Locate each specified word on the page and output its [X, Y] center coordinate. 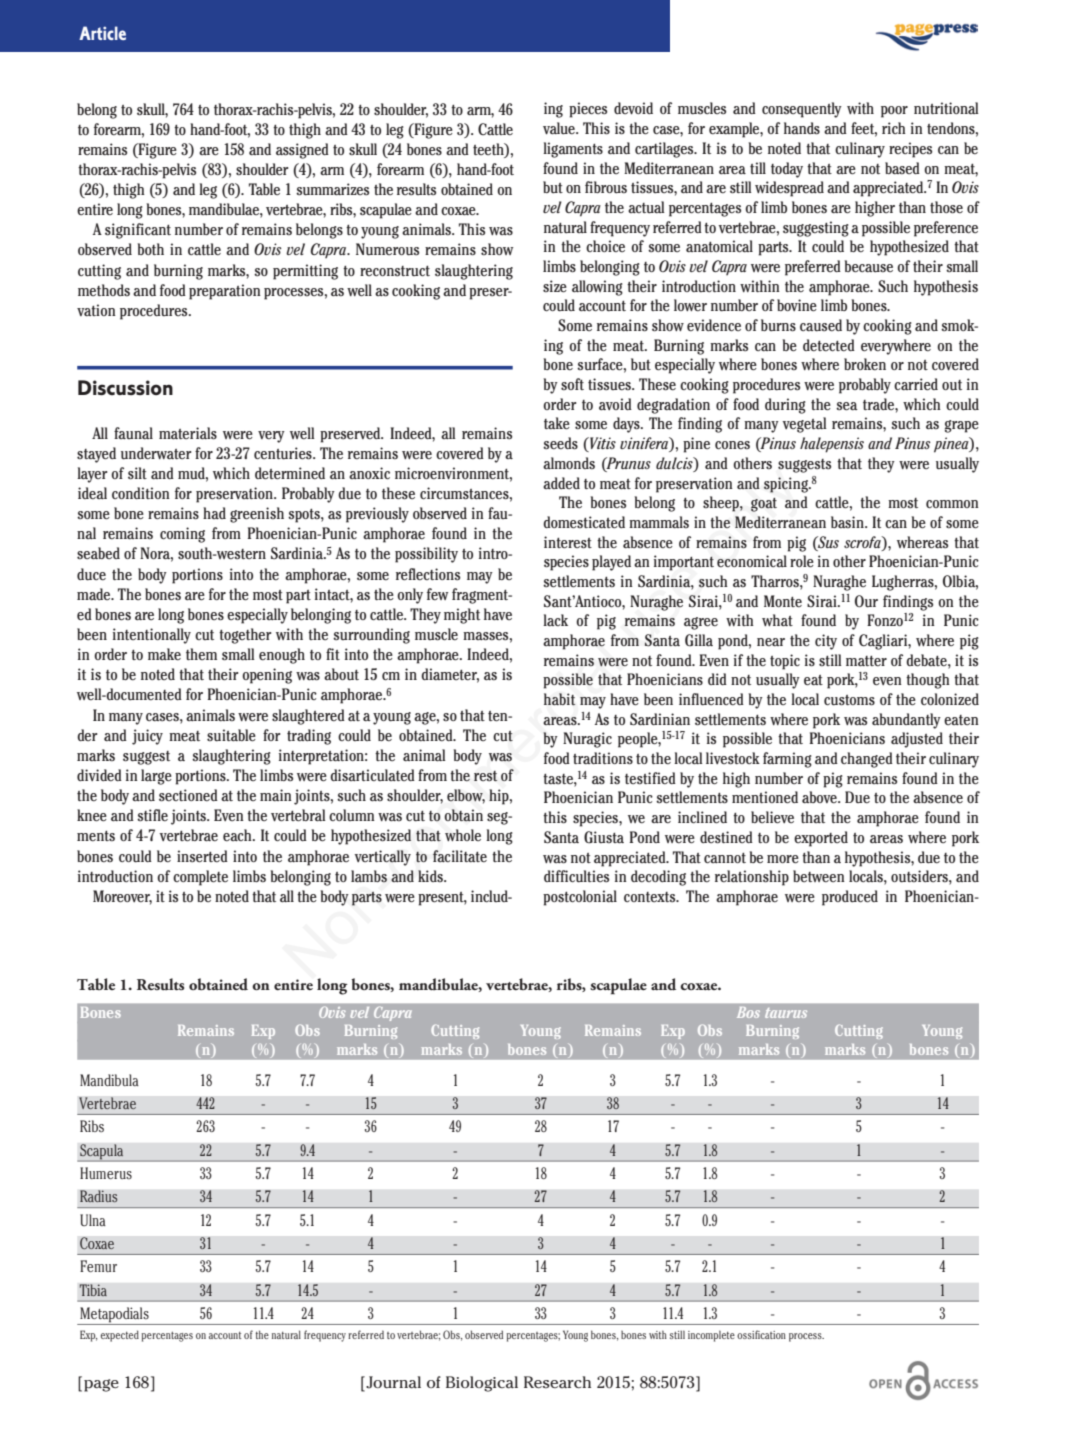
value [560, 128]
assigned [302, 151]
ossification [761, 1334]
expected [120, 1336]
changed [867, 760]
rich [894, 128]
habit [559, 699]
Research [557, 1382]
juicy [147, 737]
